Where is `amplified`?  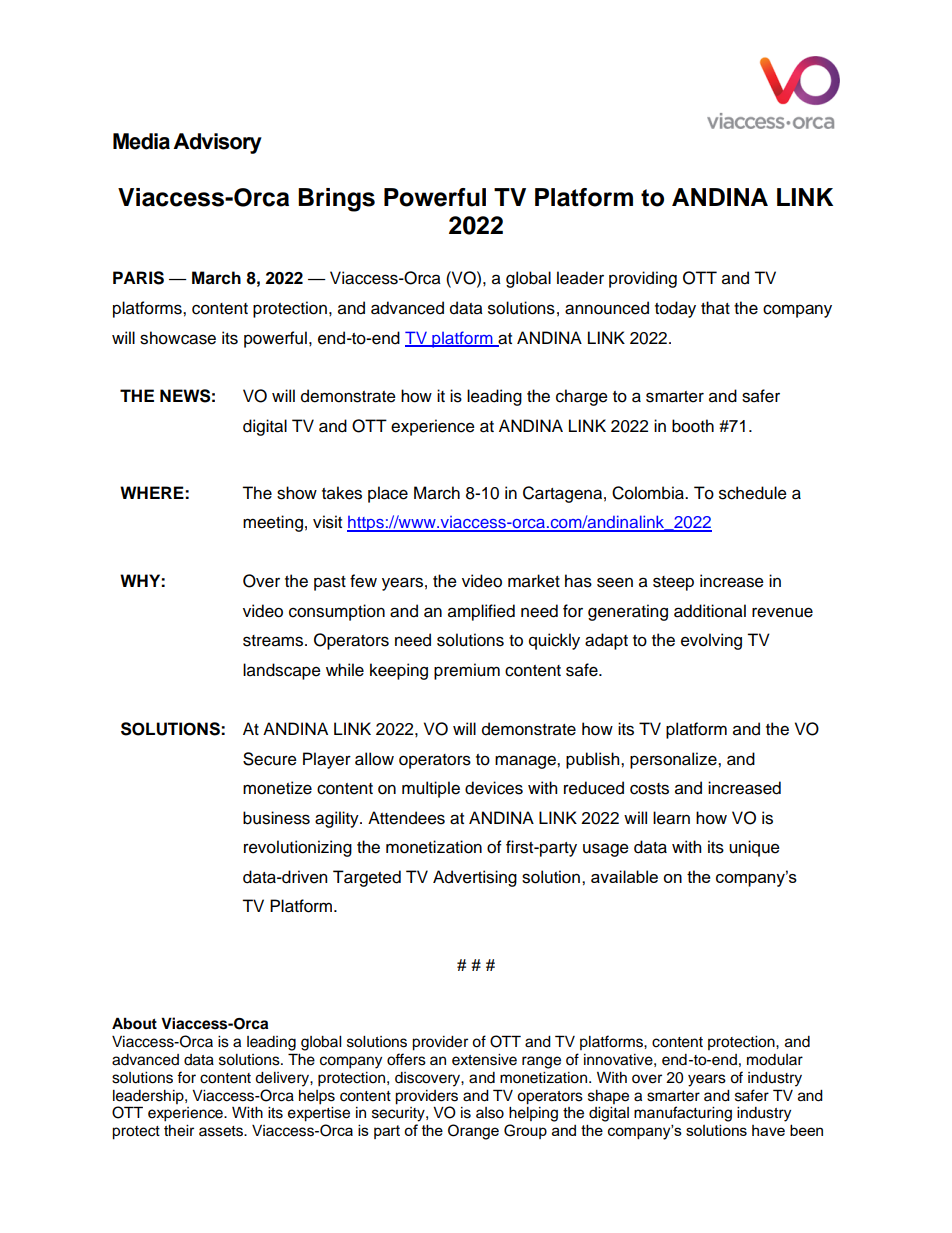 amplified is located at coordinates (481, 612).
